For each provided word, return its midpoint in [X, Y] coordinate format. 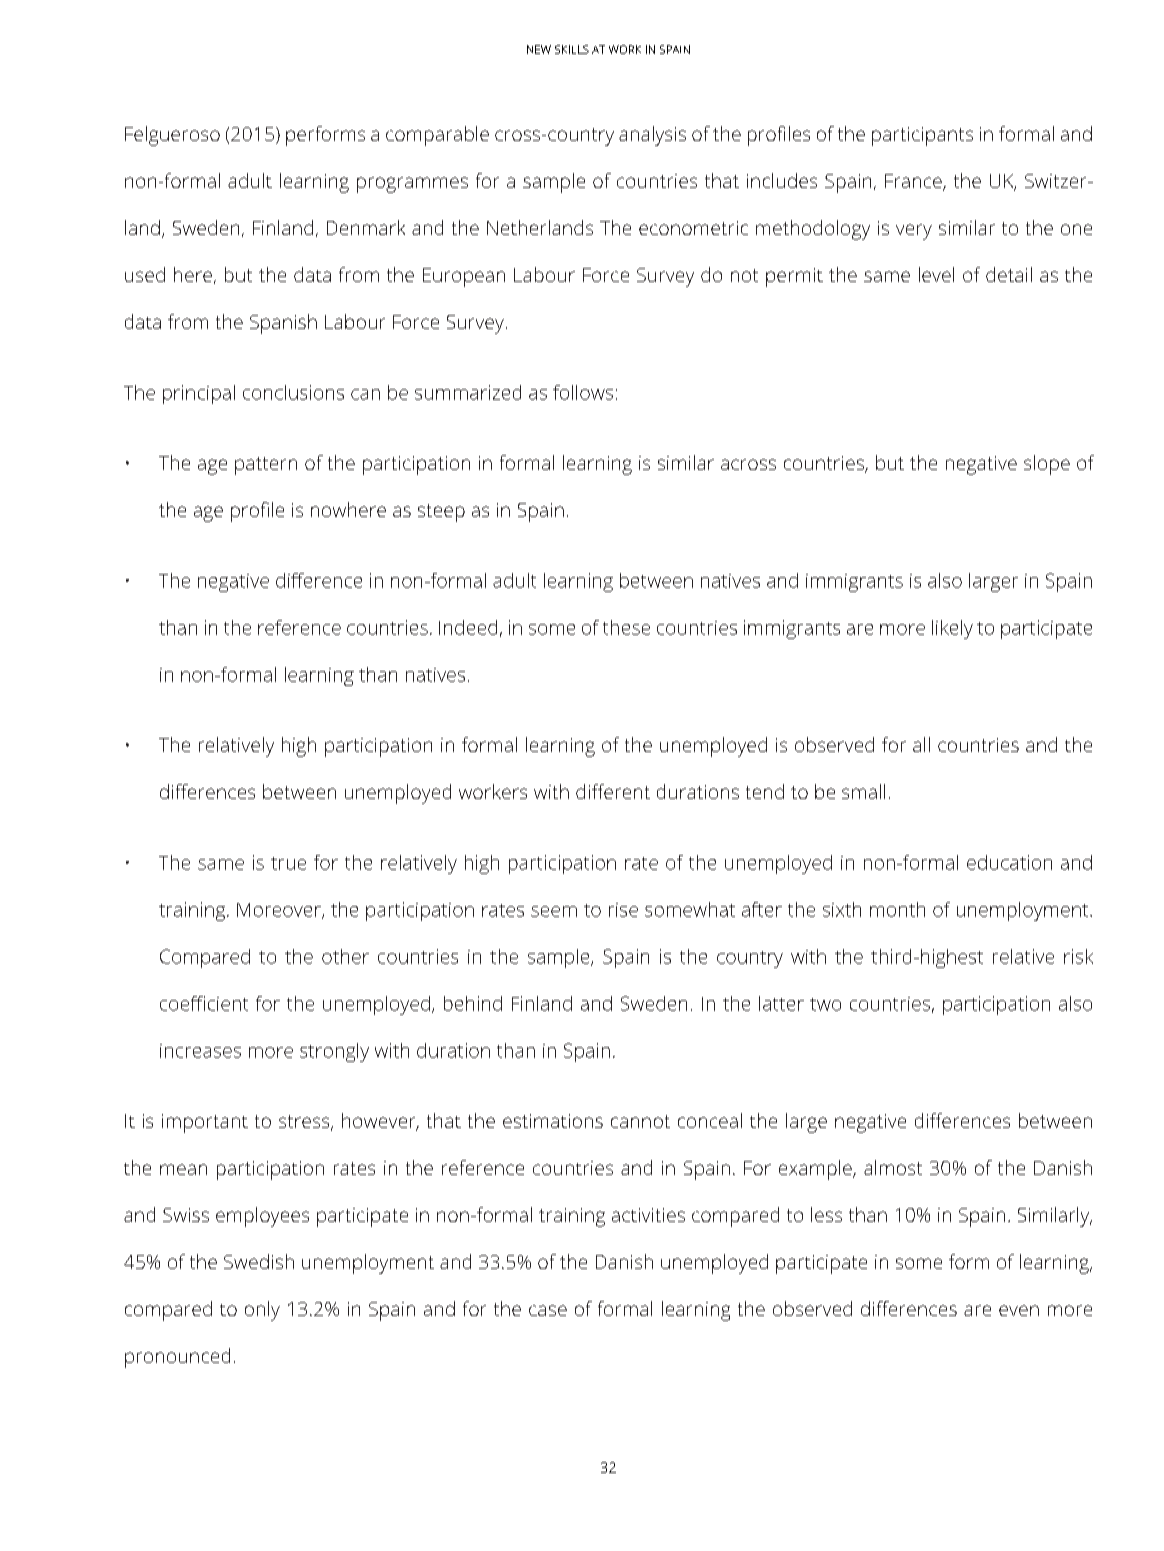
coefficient [204, 1003]
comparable [437, 136]
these [626, 627]
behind [473, 1003]
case [548, 1310]
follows [583, 392]
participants [922, 136]
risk [1078, 956]
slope [1047, 465]
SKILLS [572, 49]
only [262, 1311]
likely [952, 629]
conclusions [293, 392]
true [288, 863]
